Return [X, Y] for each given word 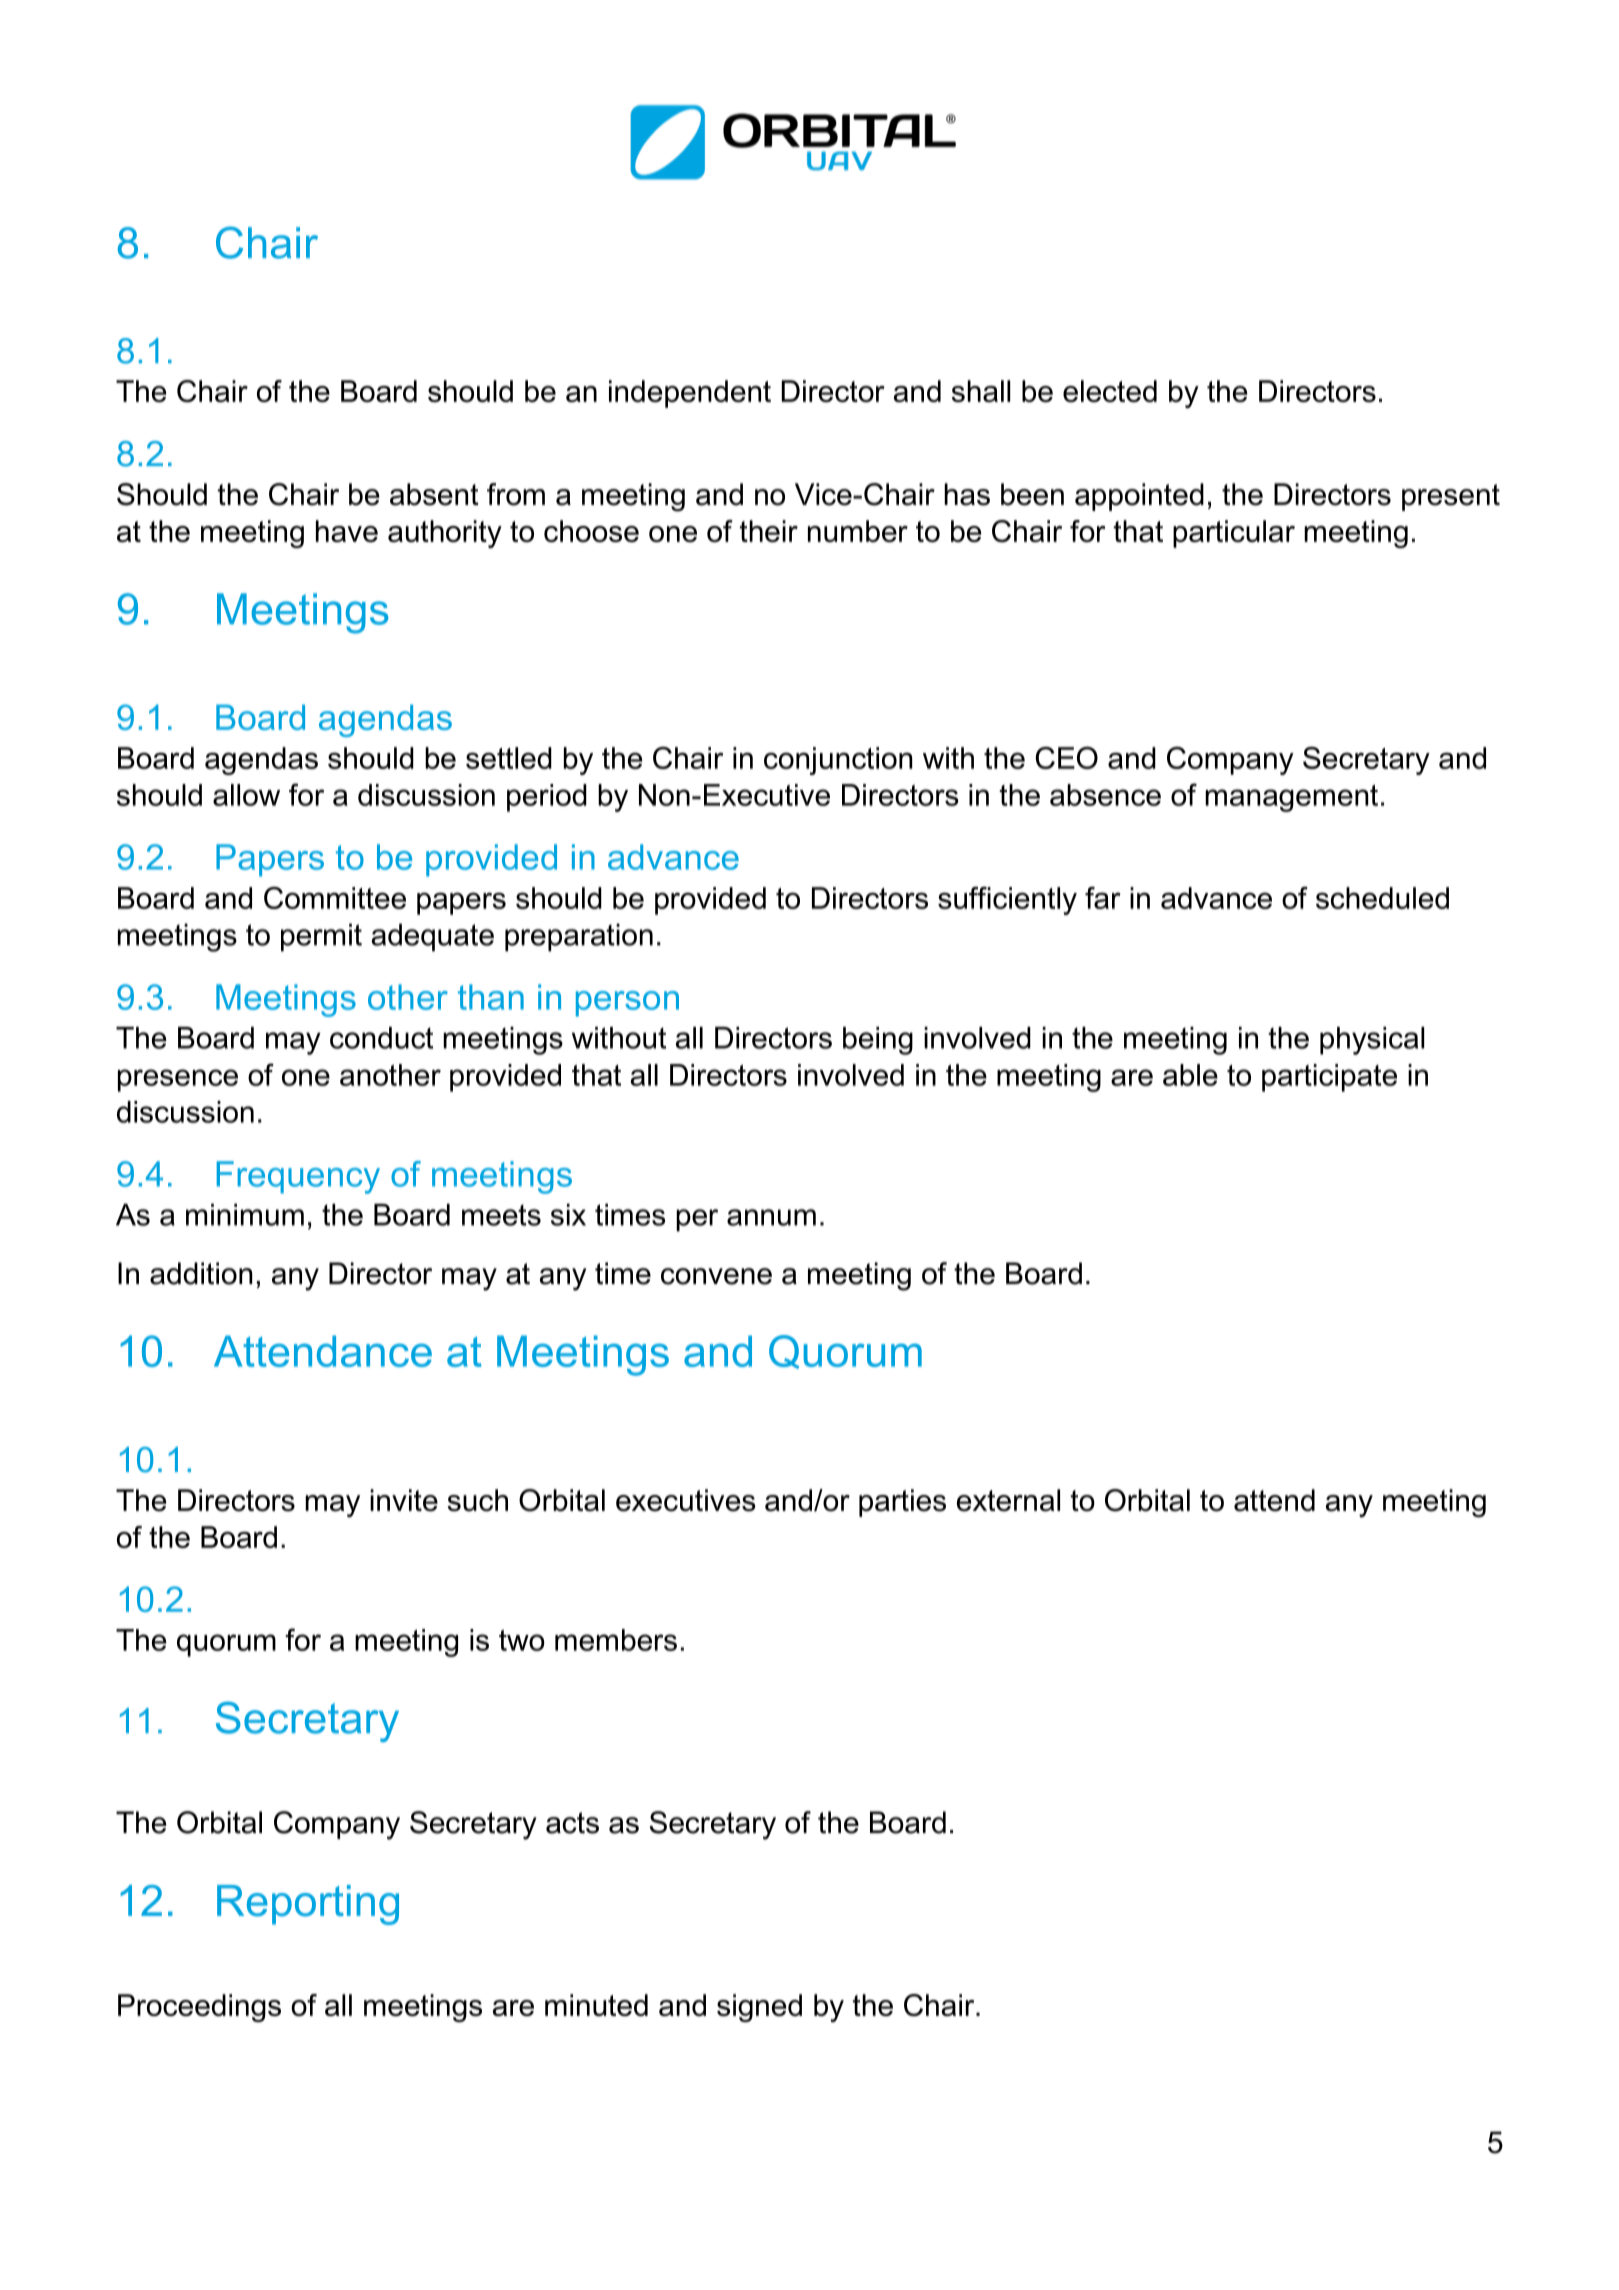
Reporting [308, 1905]
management [1291, 798]
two [522, 1640]
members [616, 1640]
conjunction [838, 761]
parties [902, 1503]
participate [1329, 1078]
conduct [381, 1038]
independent [690, 394]
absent [434, 494]
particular [1234, 534]
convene [716, 1276]
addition [201, 1273]
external [1008, 1500]
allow [246, 795]
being [878, 1041]
